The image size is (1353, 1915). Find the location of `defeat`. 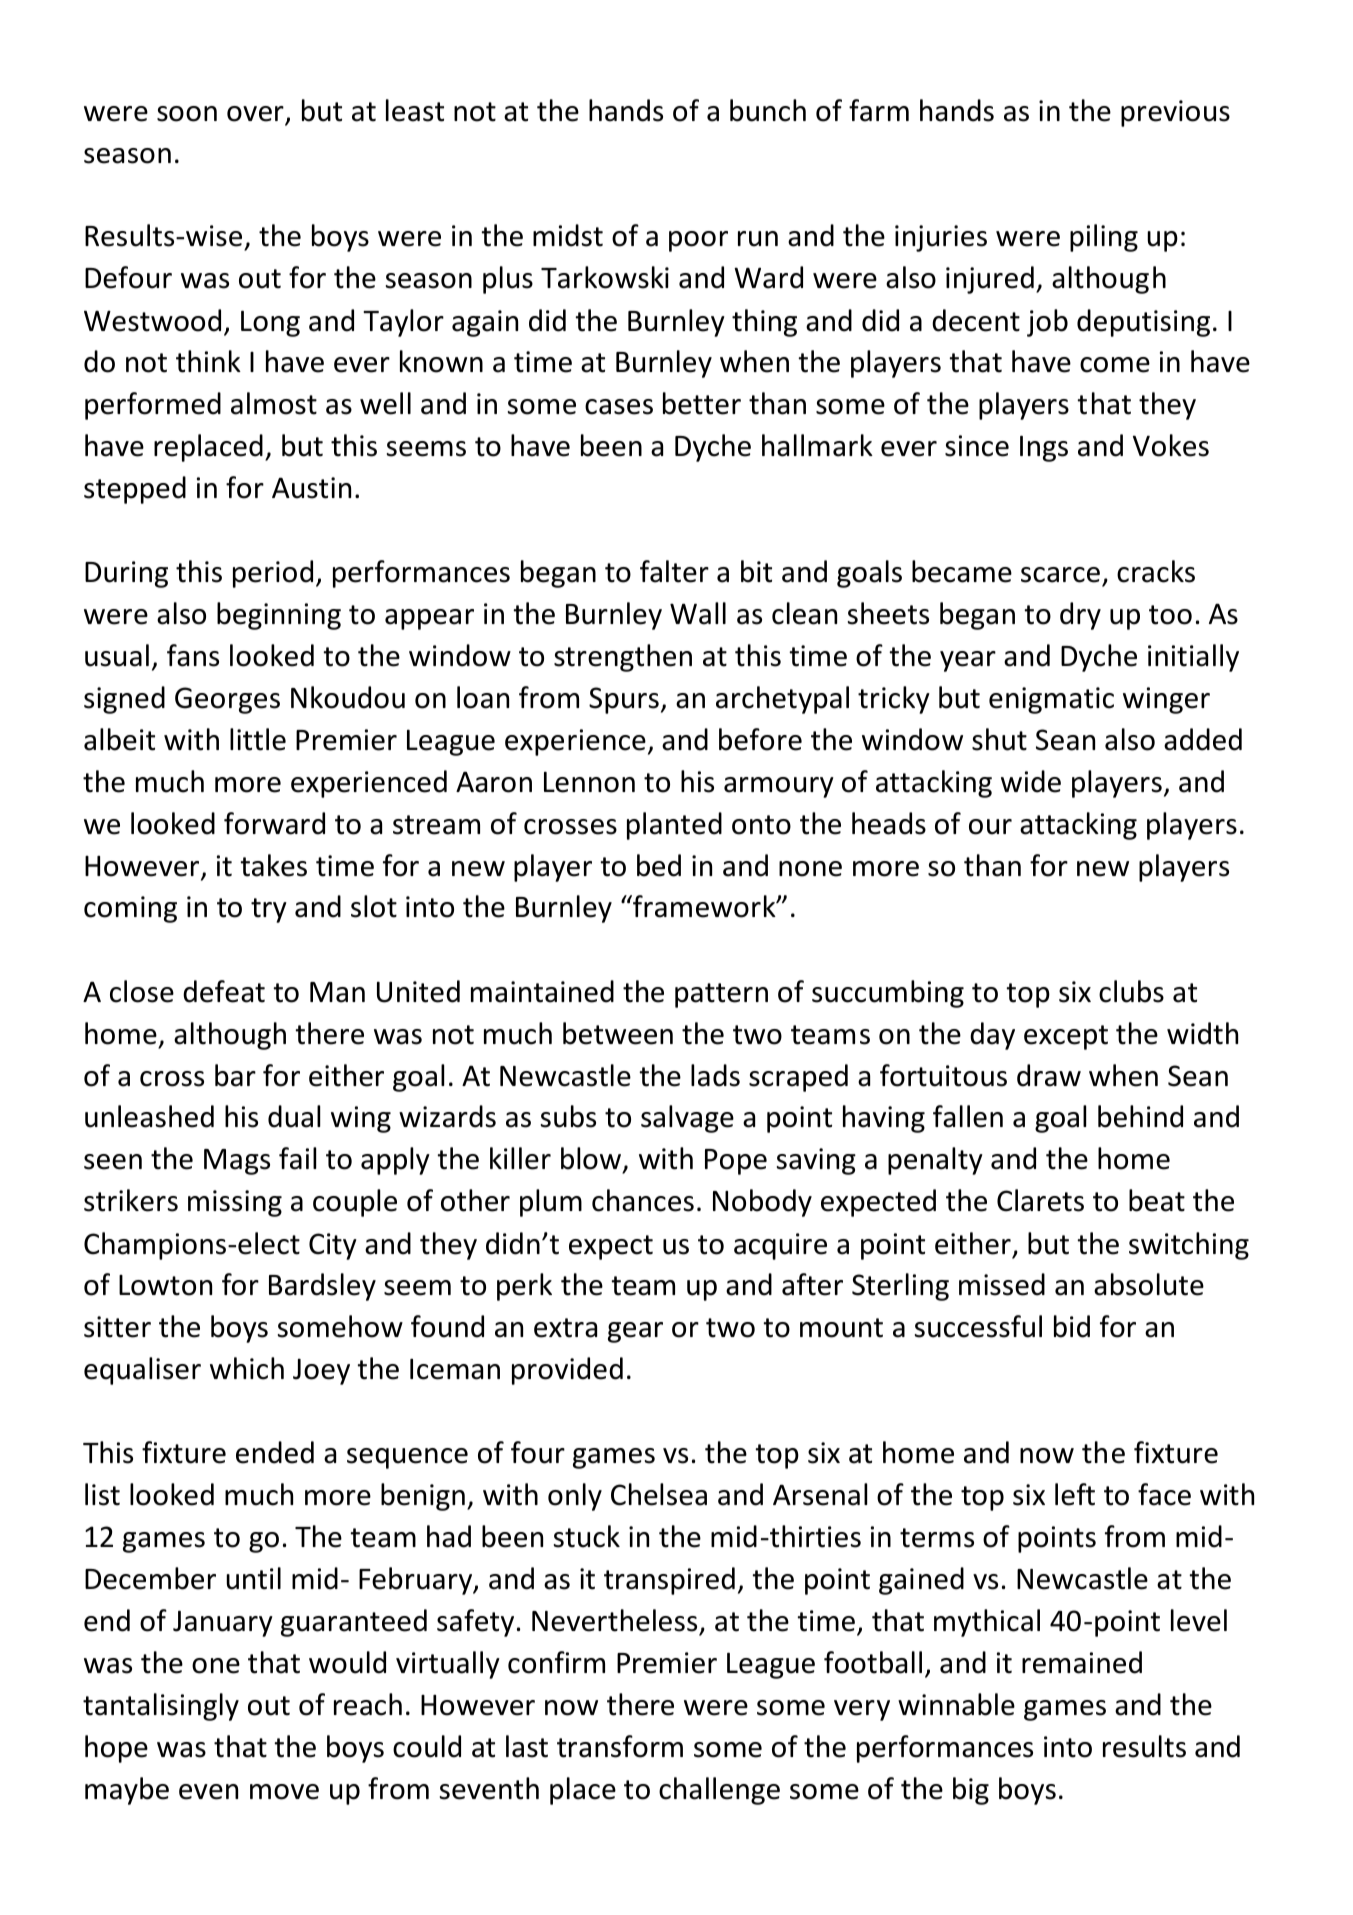

defeat is located at coordinates (224, 991).
